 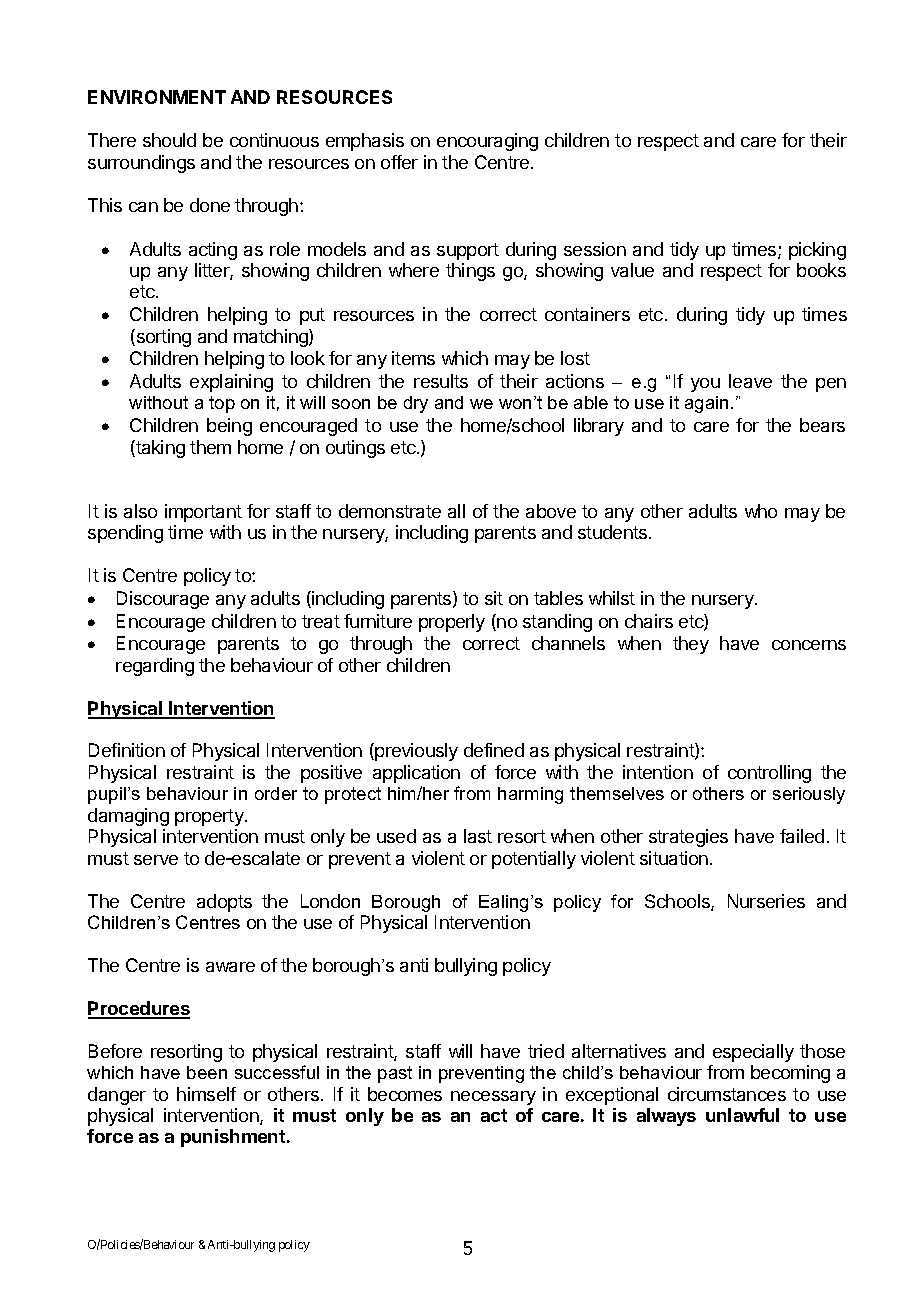 What do you see at coordinates (817, 251) in the page?
I see `picking` at bounding box center [817, 251].
